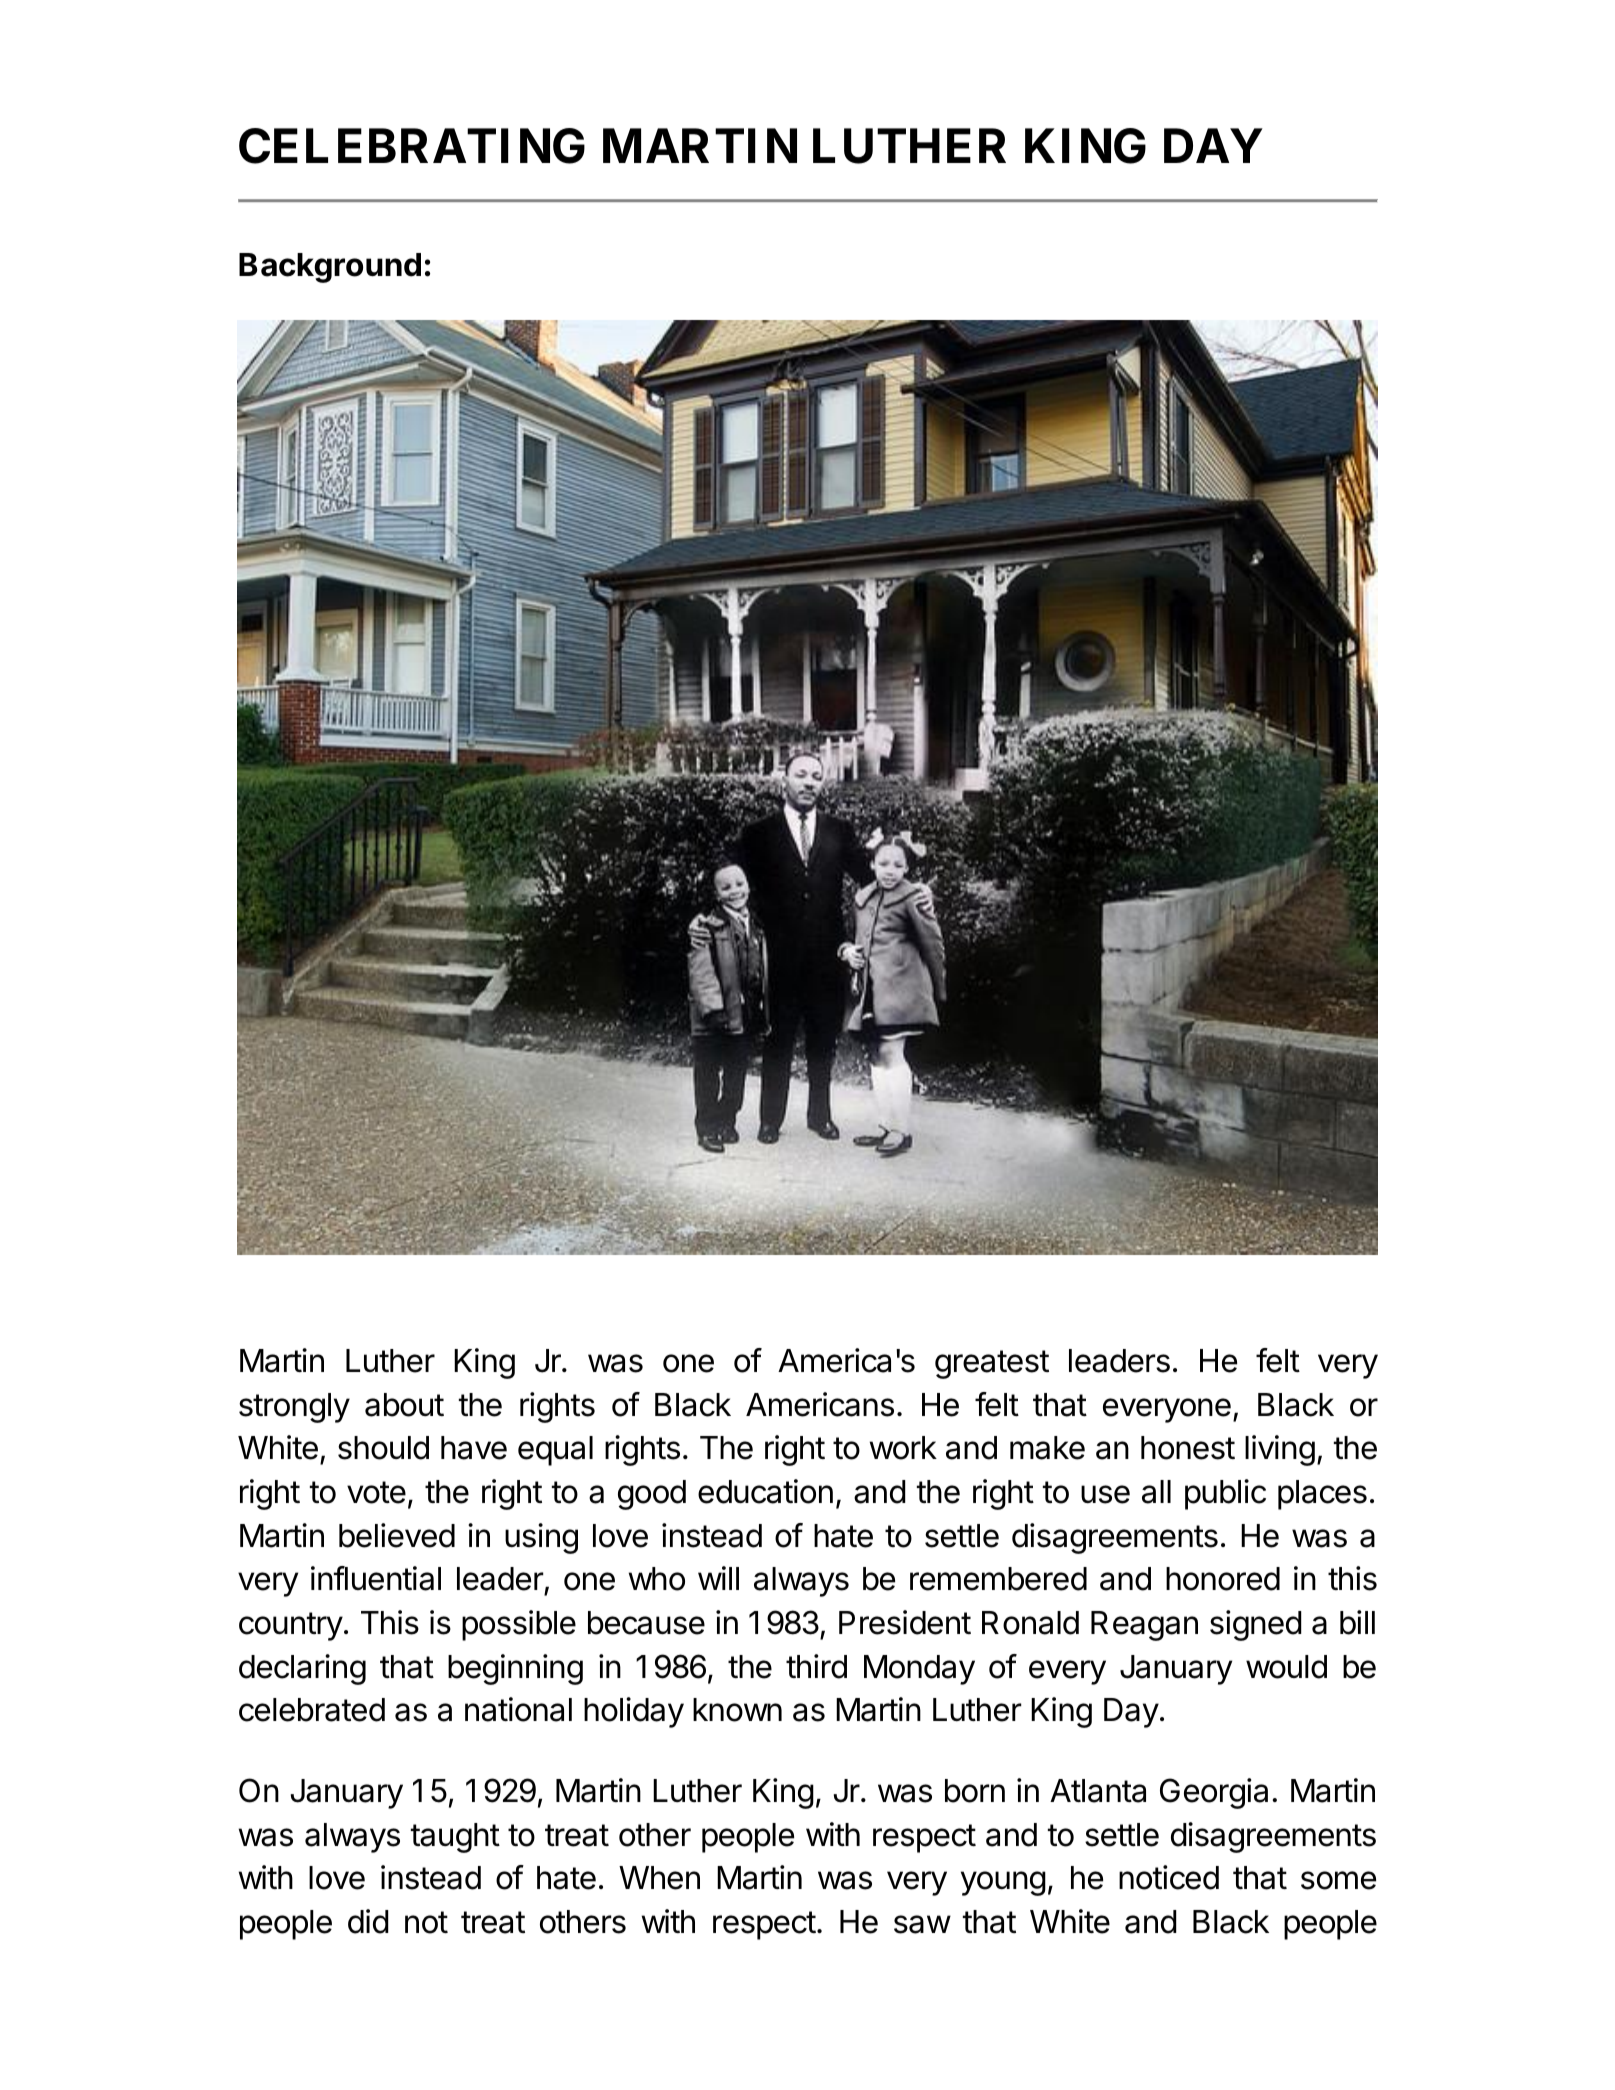 The image size is (1615, 2090). I want to click on work, so click(903, 1448).
